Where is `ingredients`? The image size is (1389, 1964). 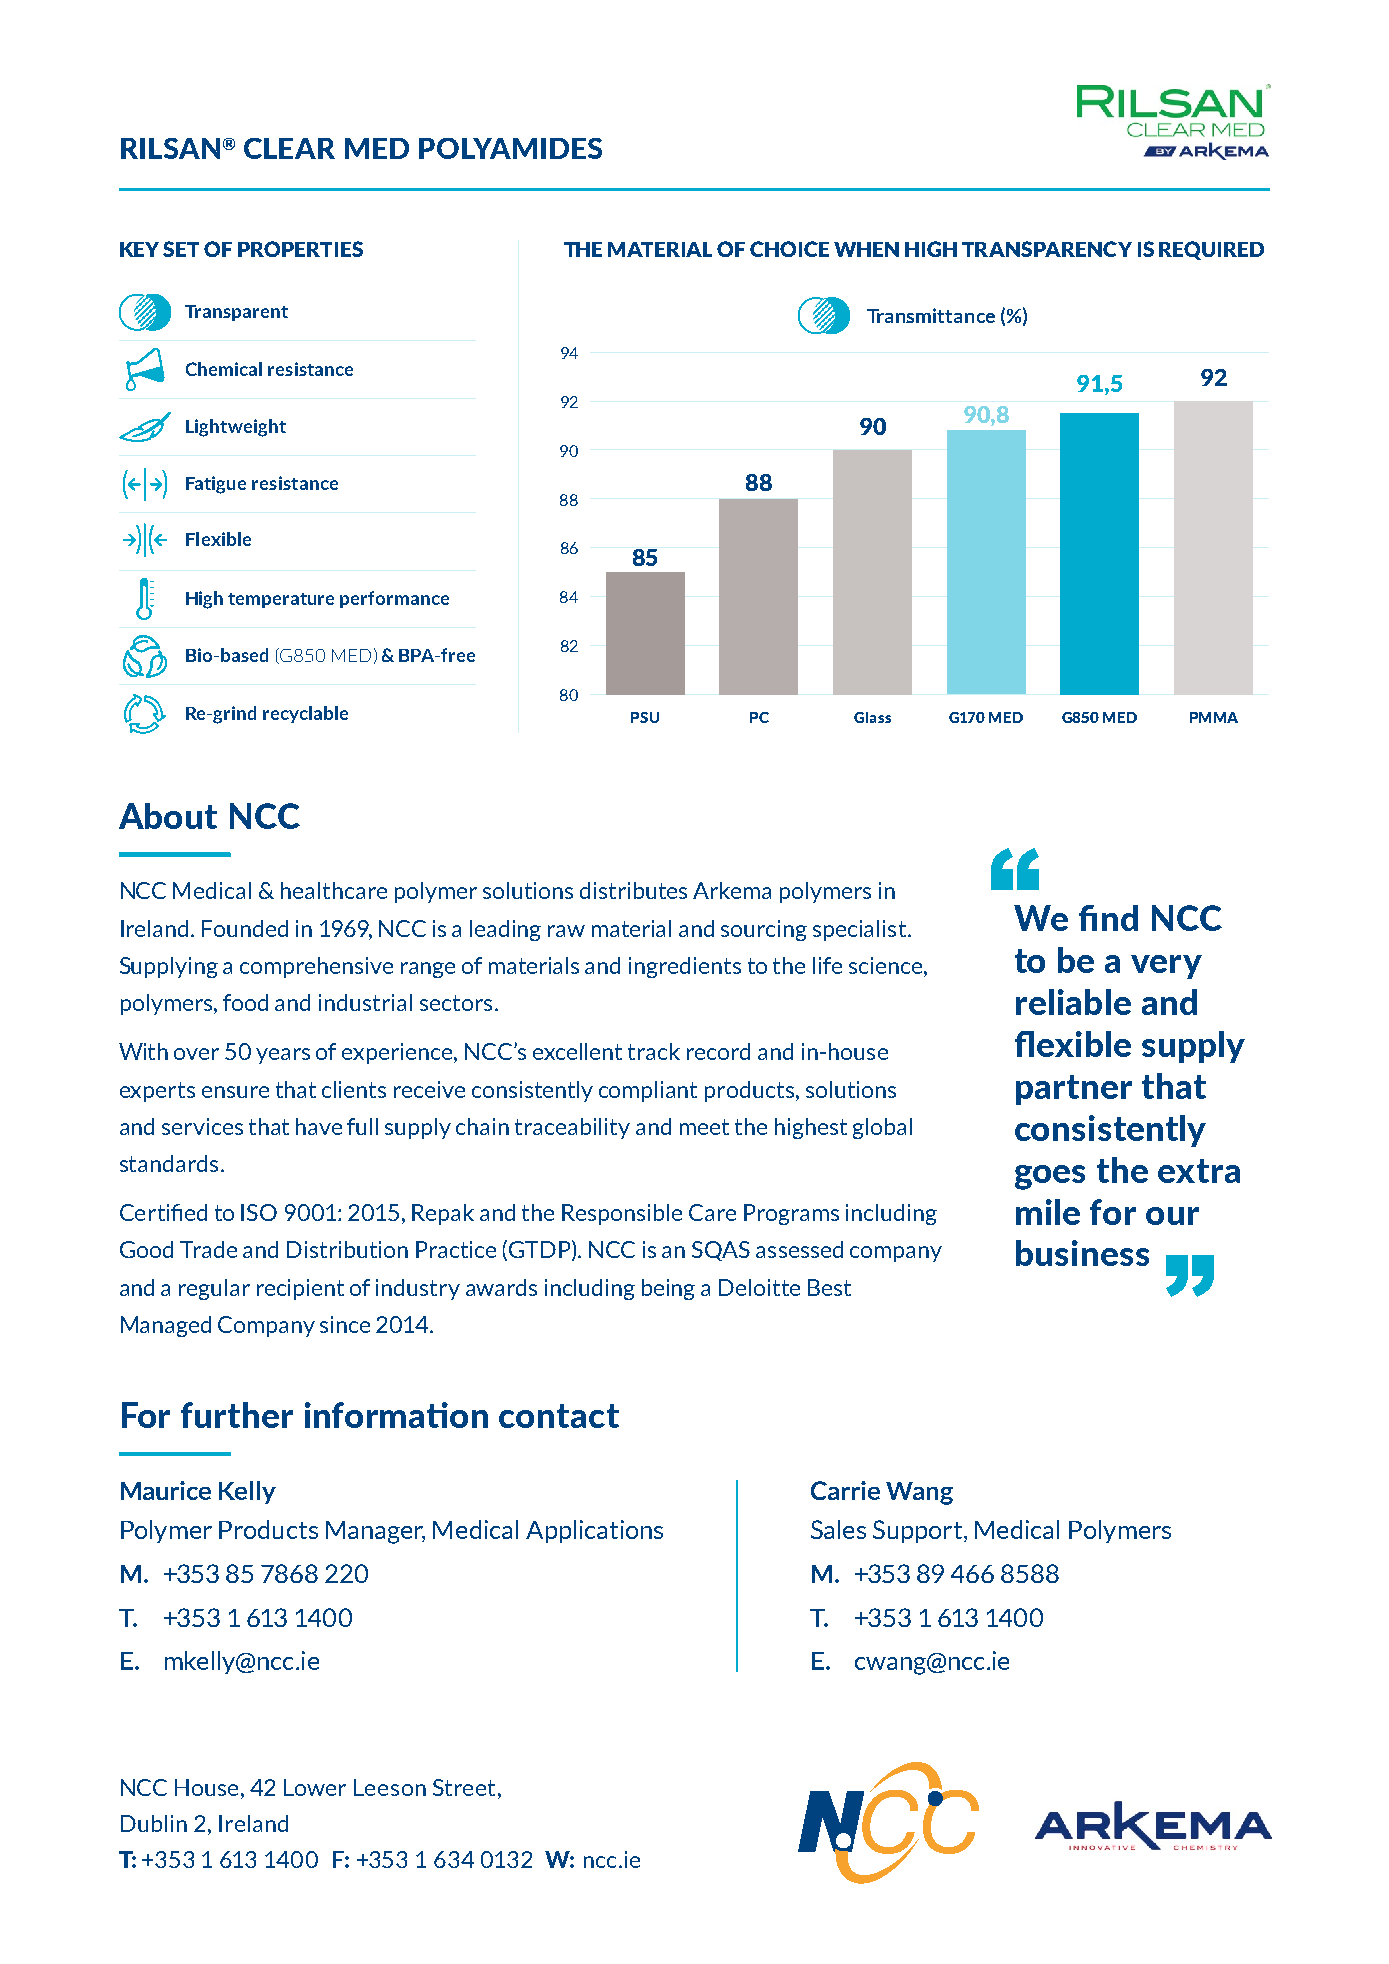
ingredients is located at coordinates (685, 967).
